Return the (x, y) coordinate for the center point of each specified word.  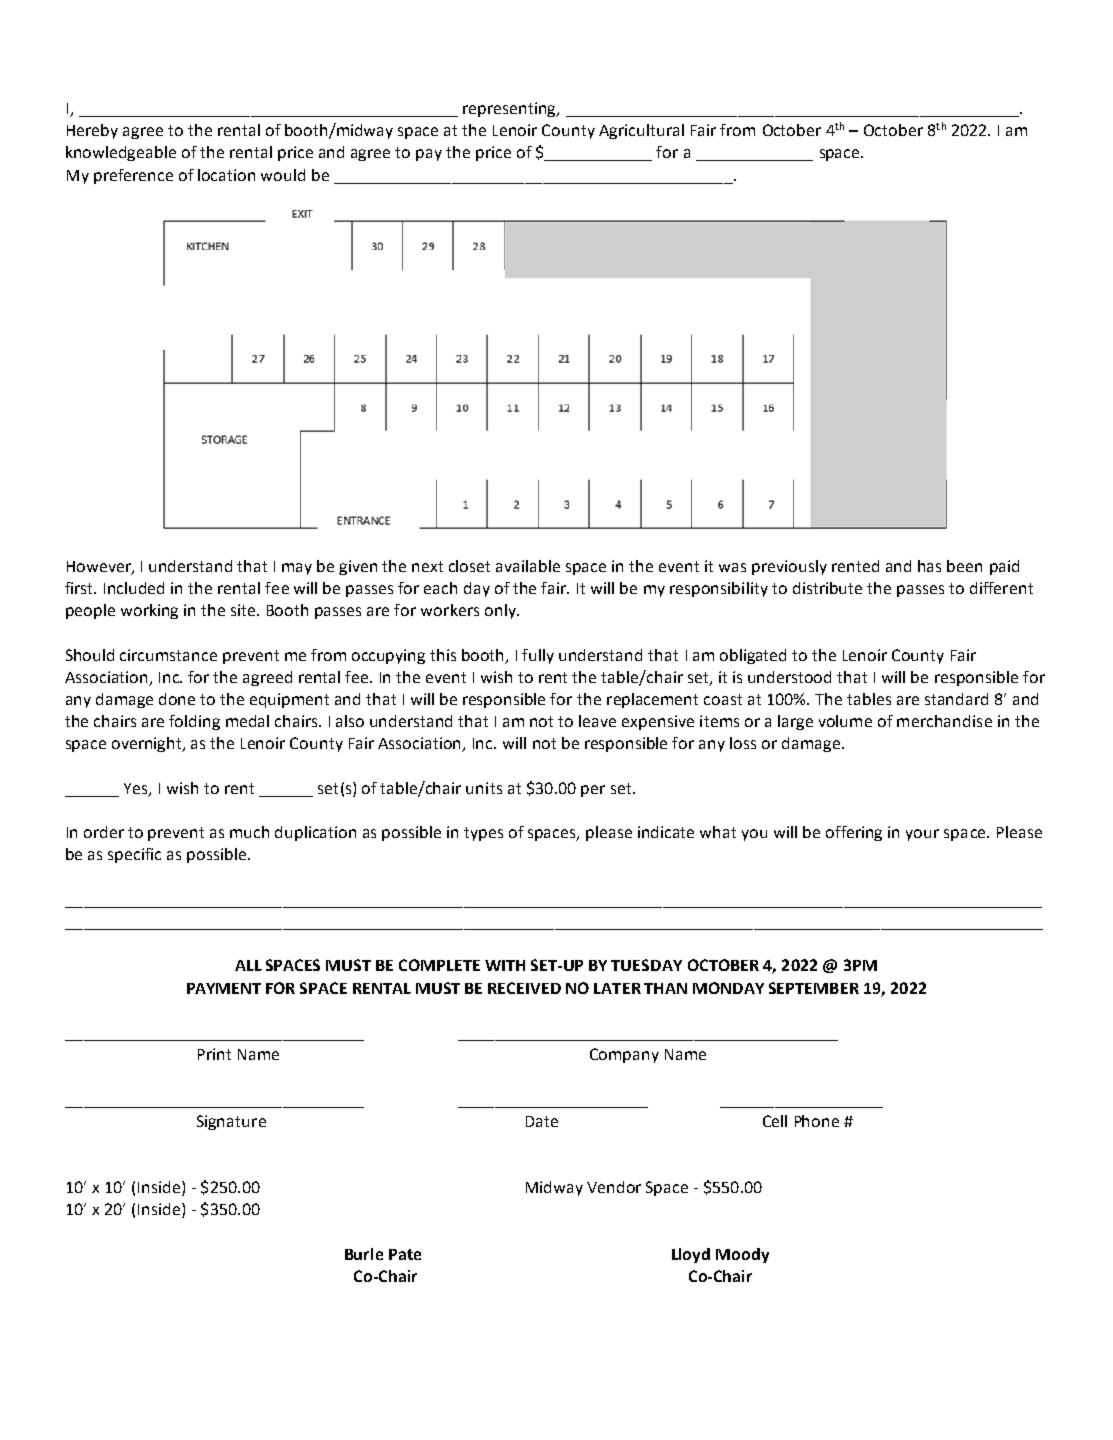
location (226, 175)
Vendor (614, 1187)
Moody (742, 1255)
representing (511, 109)
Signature (231, 1122)
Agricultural (641, 131)
